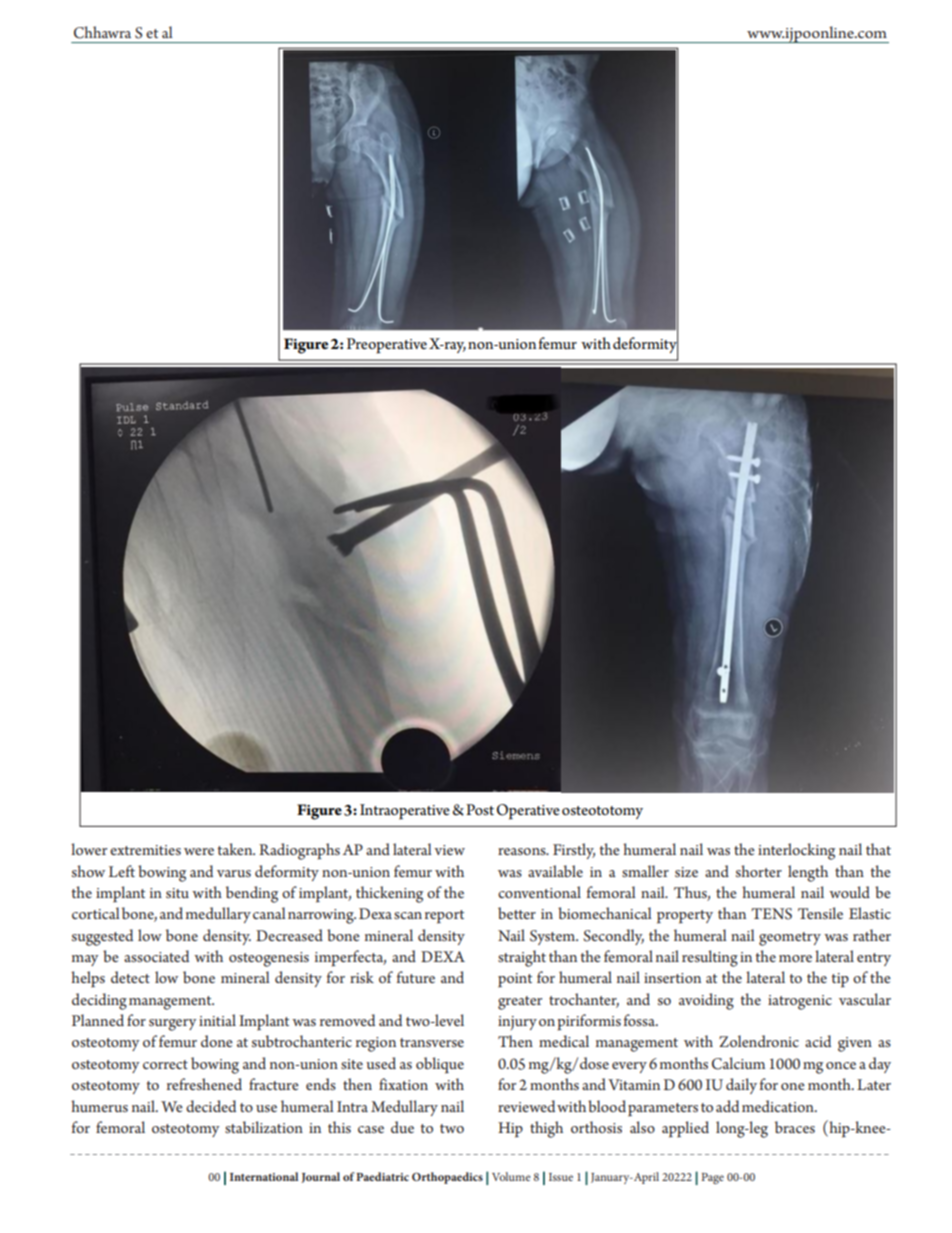 This page has height=1233, width=952. Describe the element at coordinates (818, 1041) in the page. I see `acid` at that location.
